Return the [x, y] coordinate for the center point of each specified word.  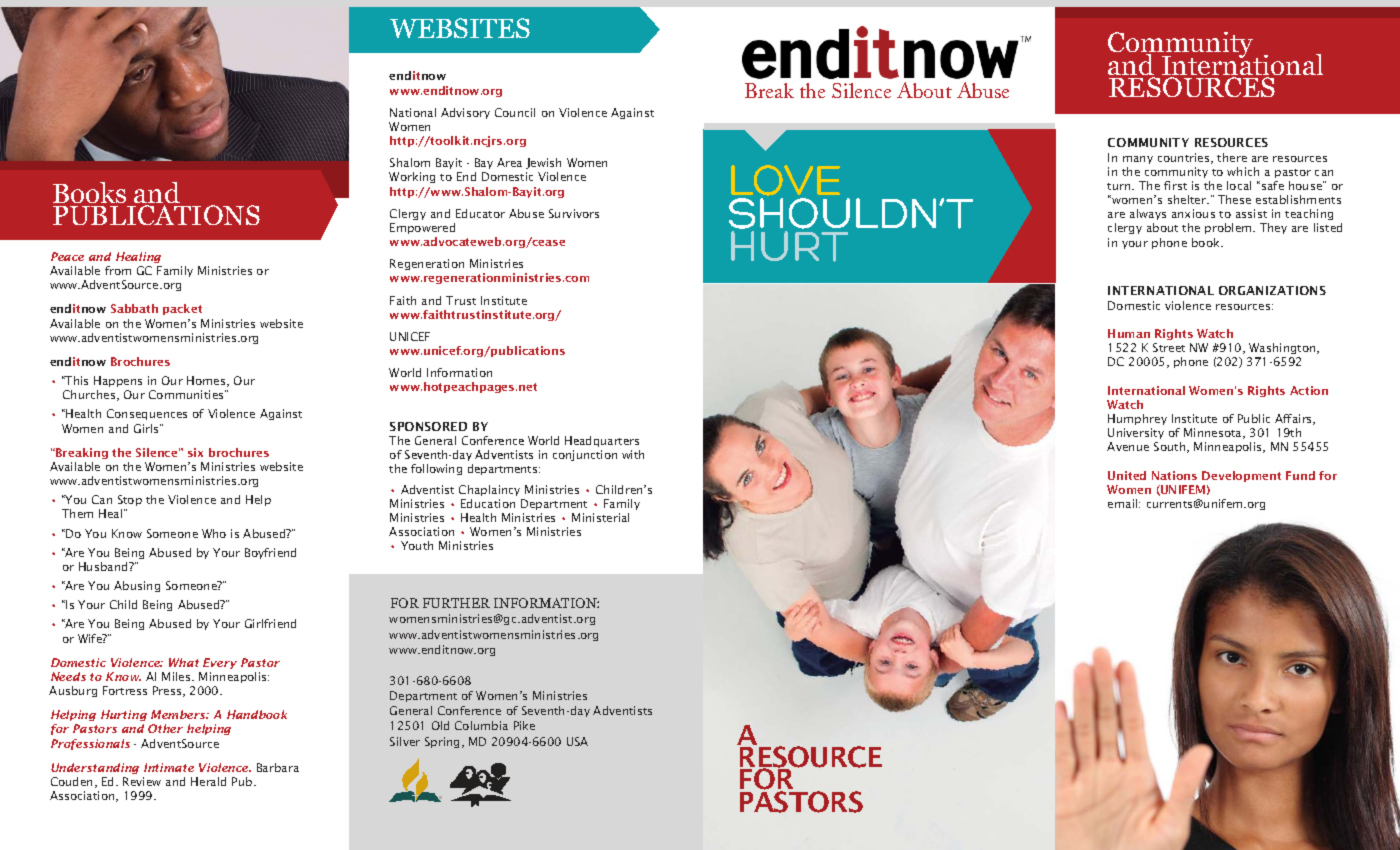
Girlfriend [270, 623]
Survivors [574, 213]
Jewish [543, 163]
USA [577, 741]
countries [1185, 158]
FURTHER [456, 603]
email [1124, 503]
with [633, 454]
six [195, 452]
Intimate [169, 767]
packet [182, 309]
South [1171, 447]
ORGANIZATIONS [1272, 290]
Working [412, 177]
